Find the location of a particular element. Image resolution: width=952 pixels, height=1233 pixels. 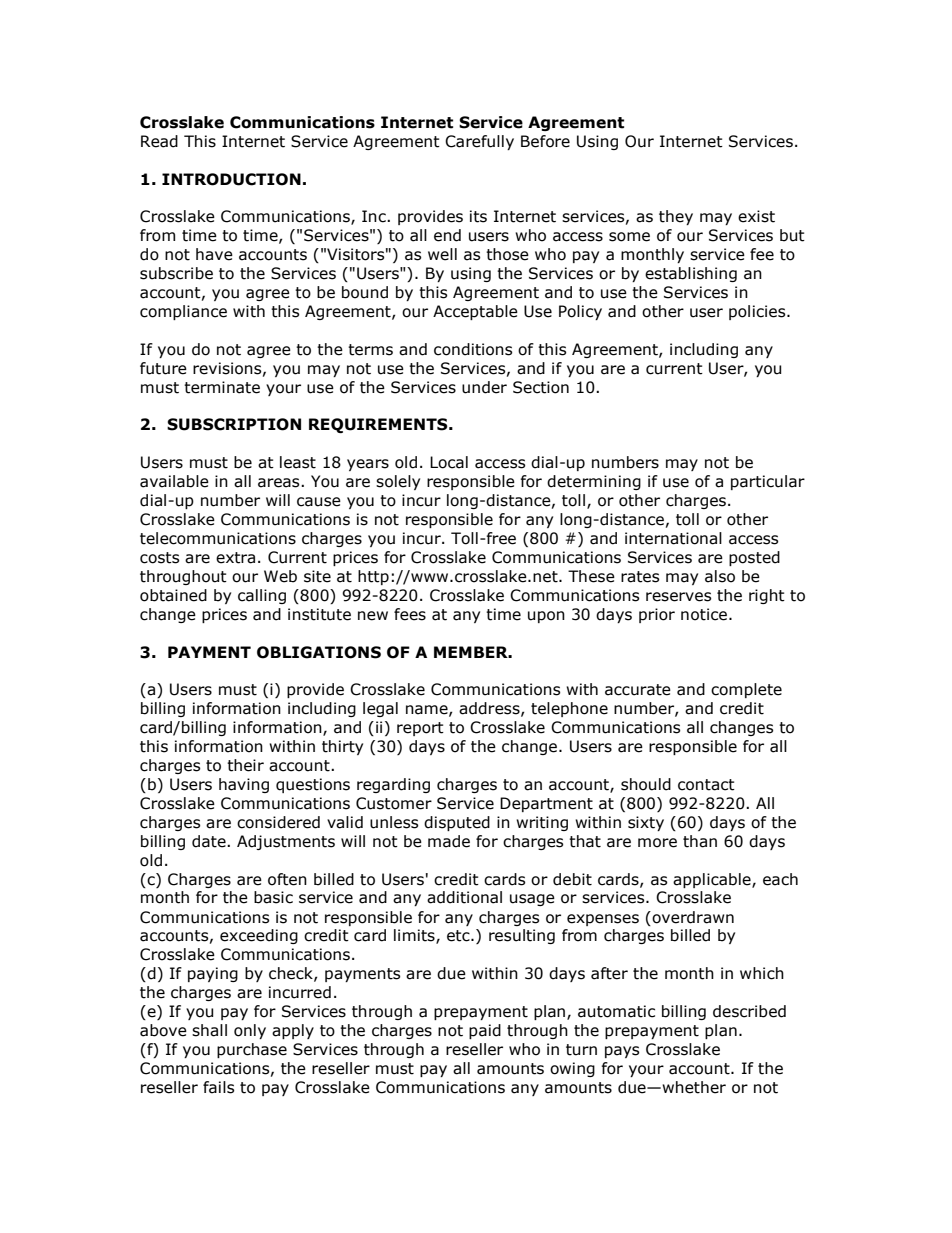

terminate is located at coordinates (222, 387).
